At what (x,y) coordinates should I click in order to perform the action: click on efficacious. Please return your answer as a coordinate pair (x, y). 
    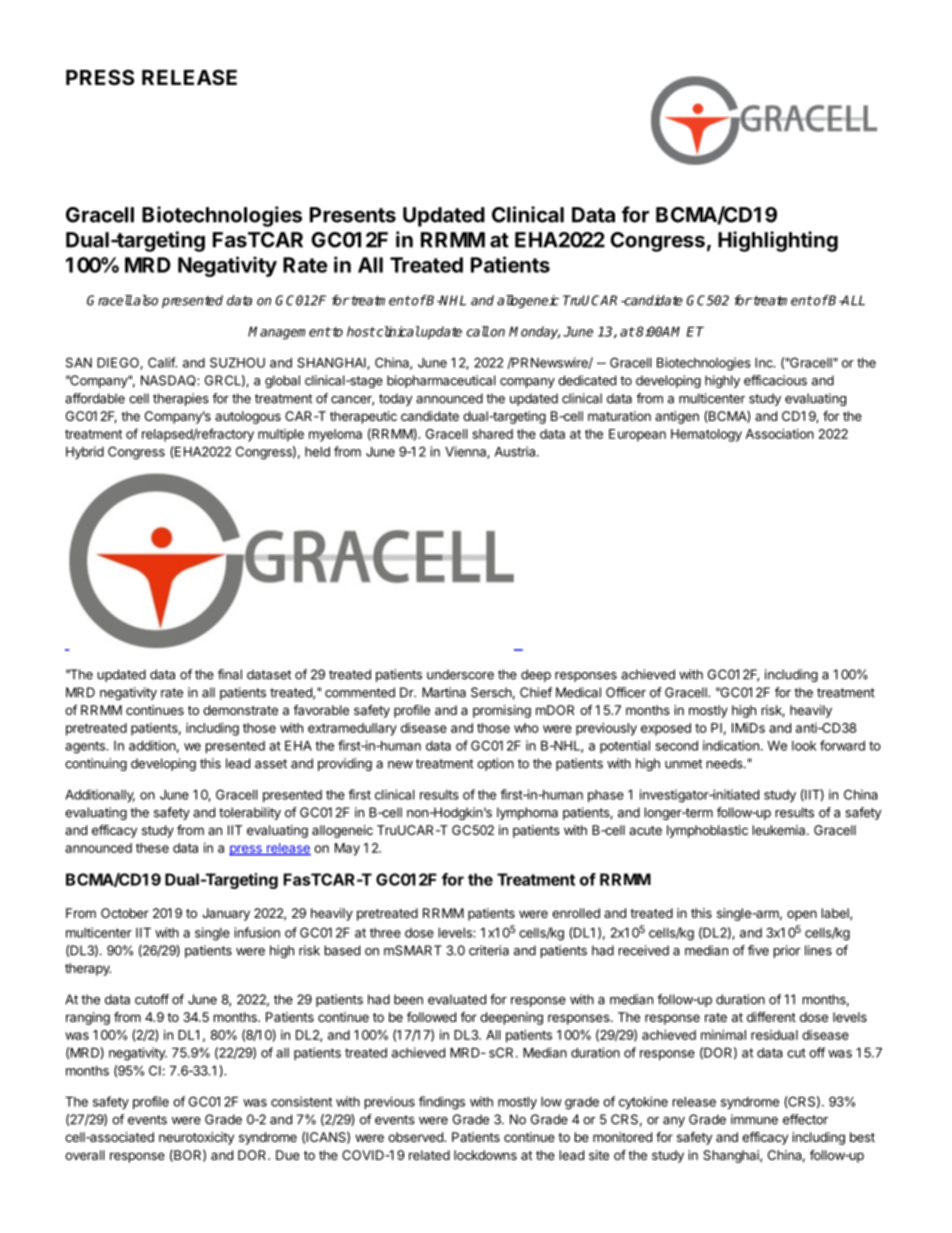
    Looking at the image, I should click on (775, 380).
